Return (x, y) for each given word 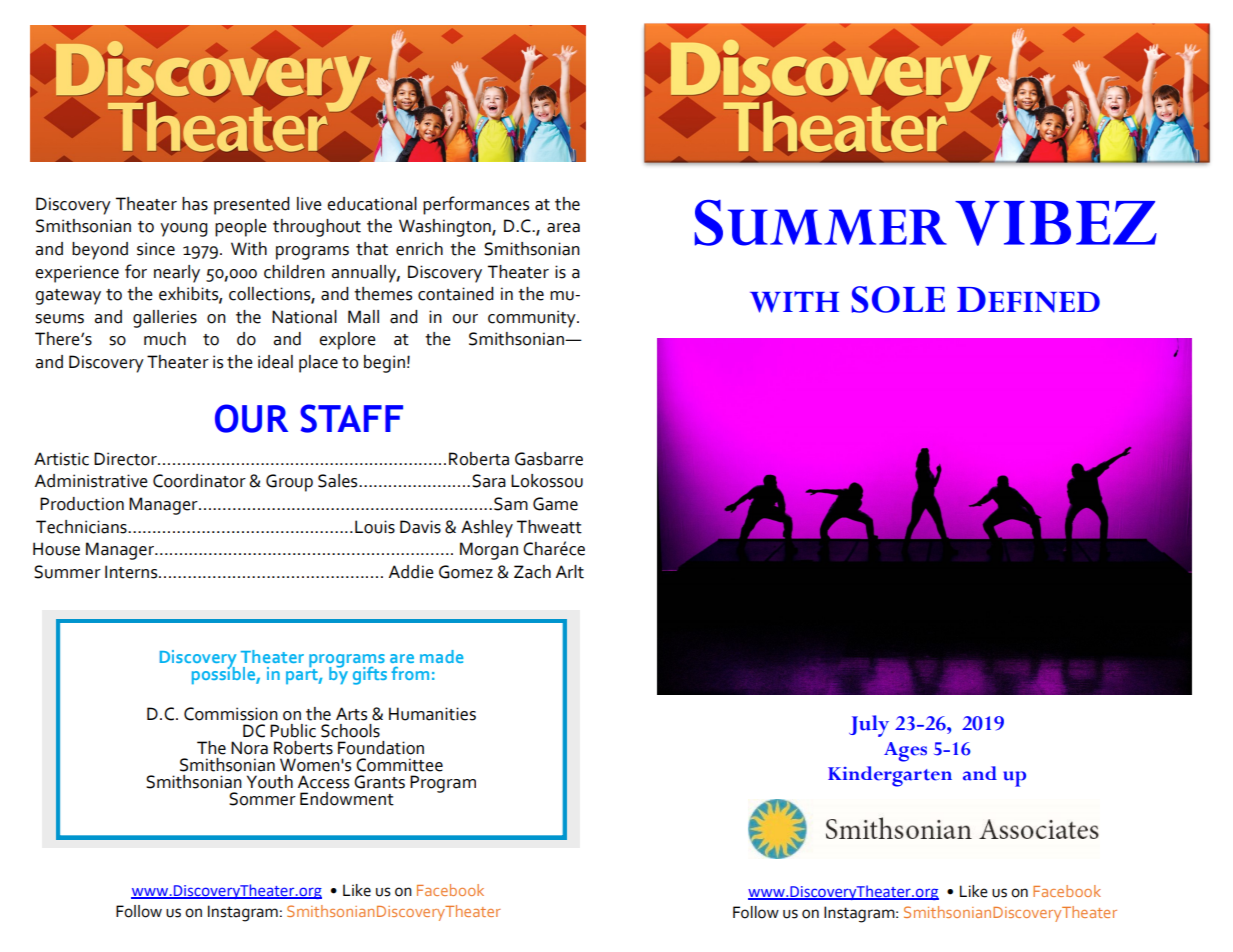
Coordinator (199, 481)
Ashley (487, 529)
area (563, 228)
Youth (270, 782)
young (184, 230)
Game (555, 504)
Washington (446, 228)
